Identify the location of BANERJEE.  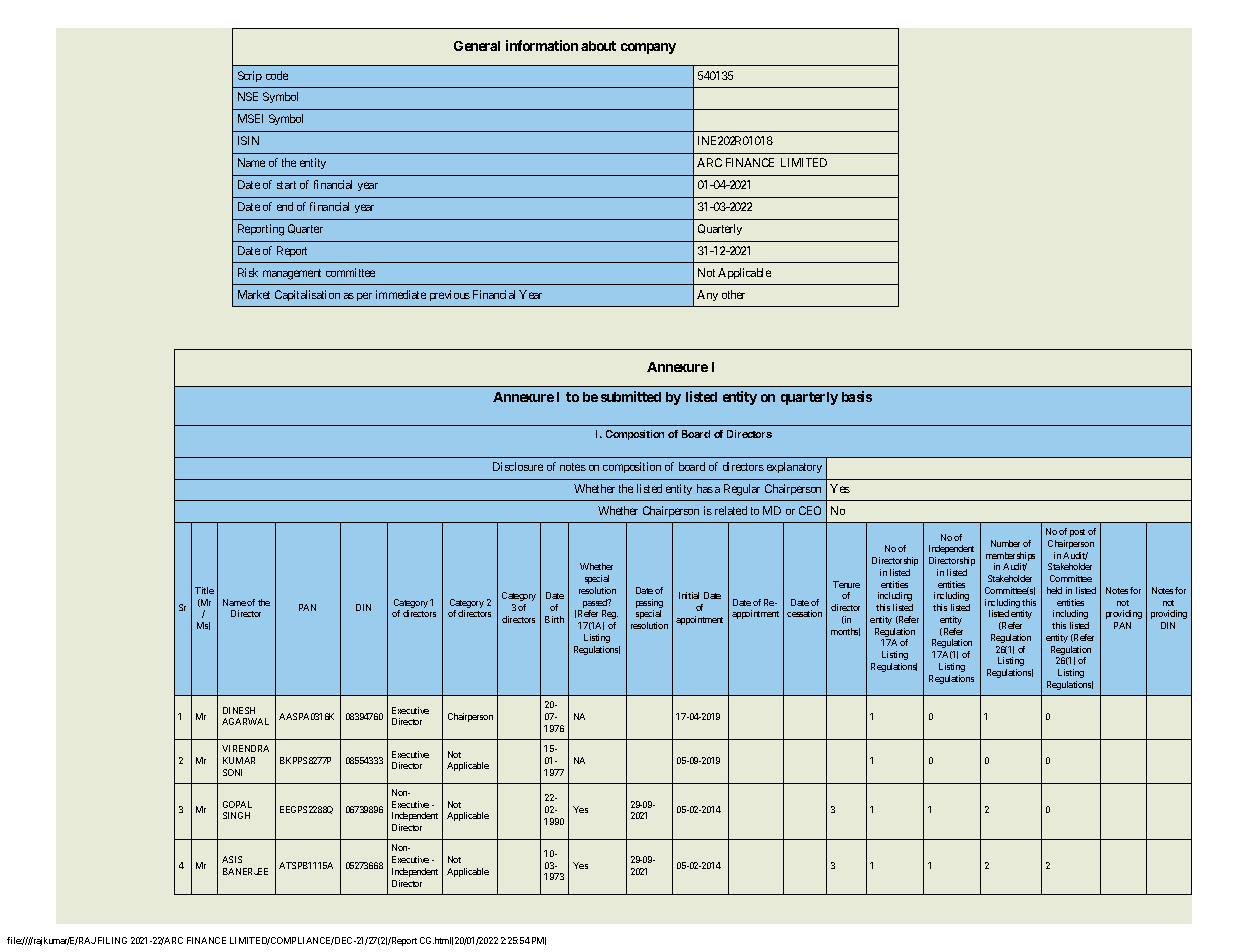
(245, 871).
